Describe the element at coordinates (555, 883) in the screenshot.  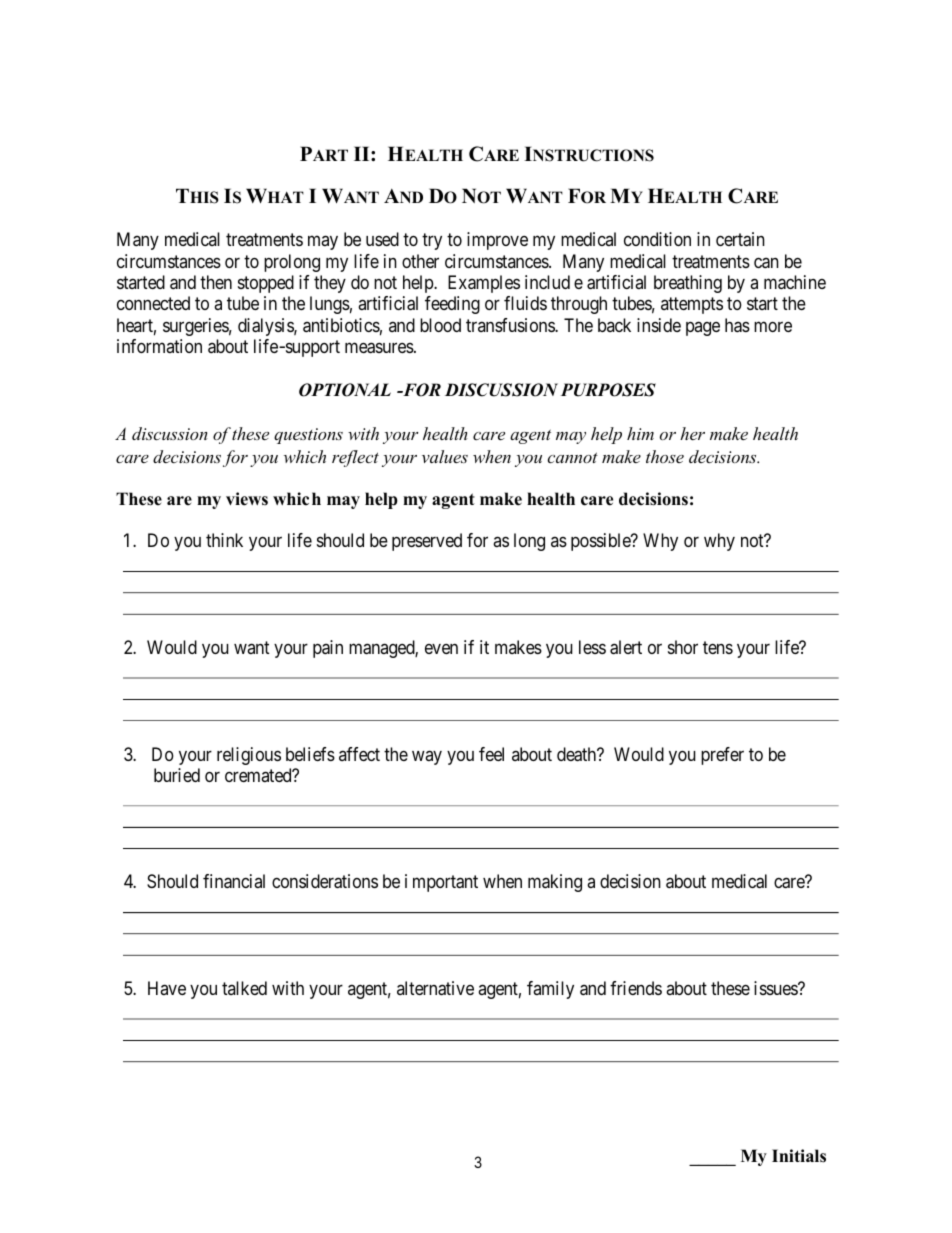
I see `making` at that location.
